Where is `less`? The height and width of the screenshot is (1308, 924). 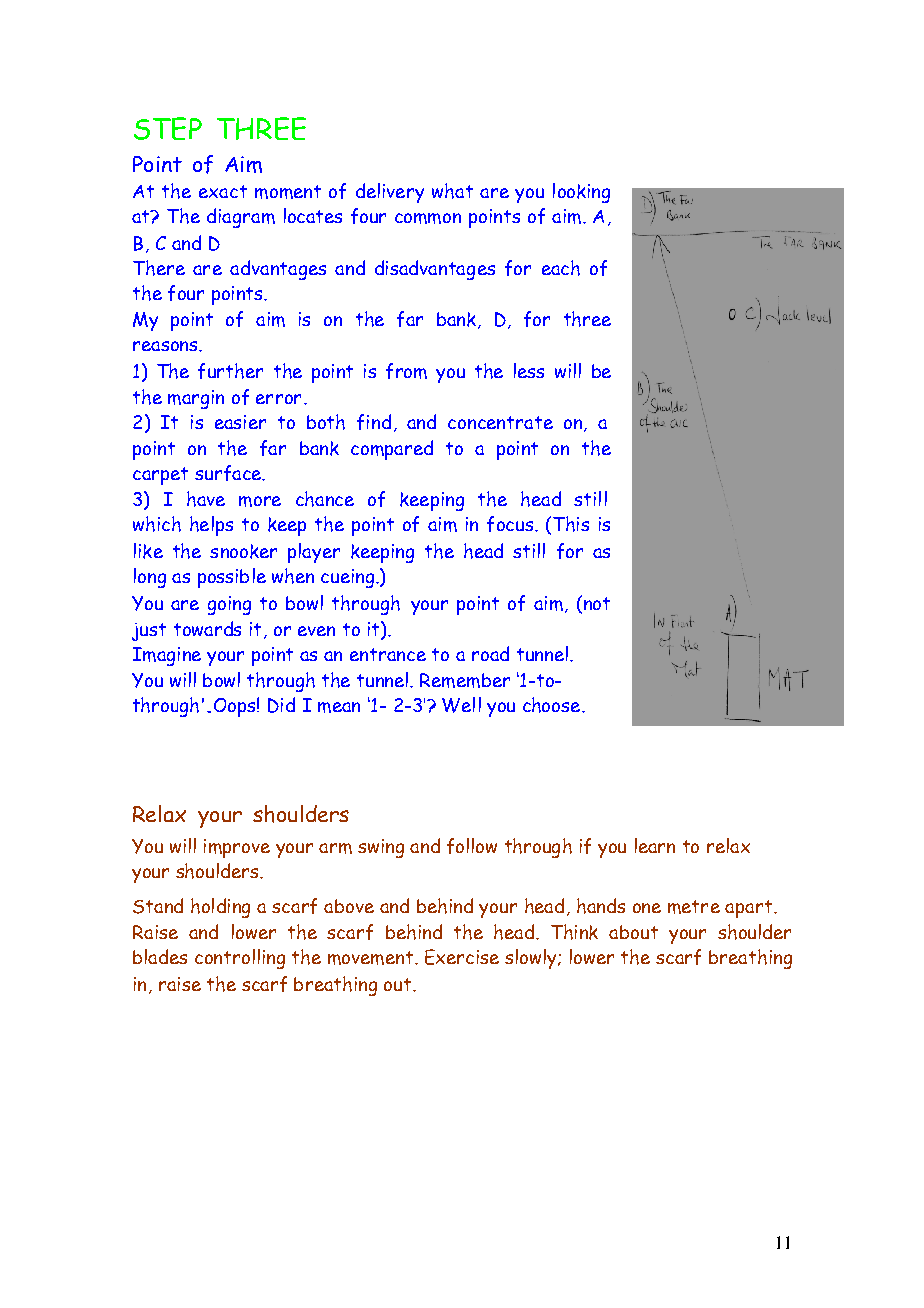
less is located at coordinates (529, 370).
